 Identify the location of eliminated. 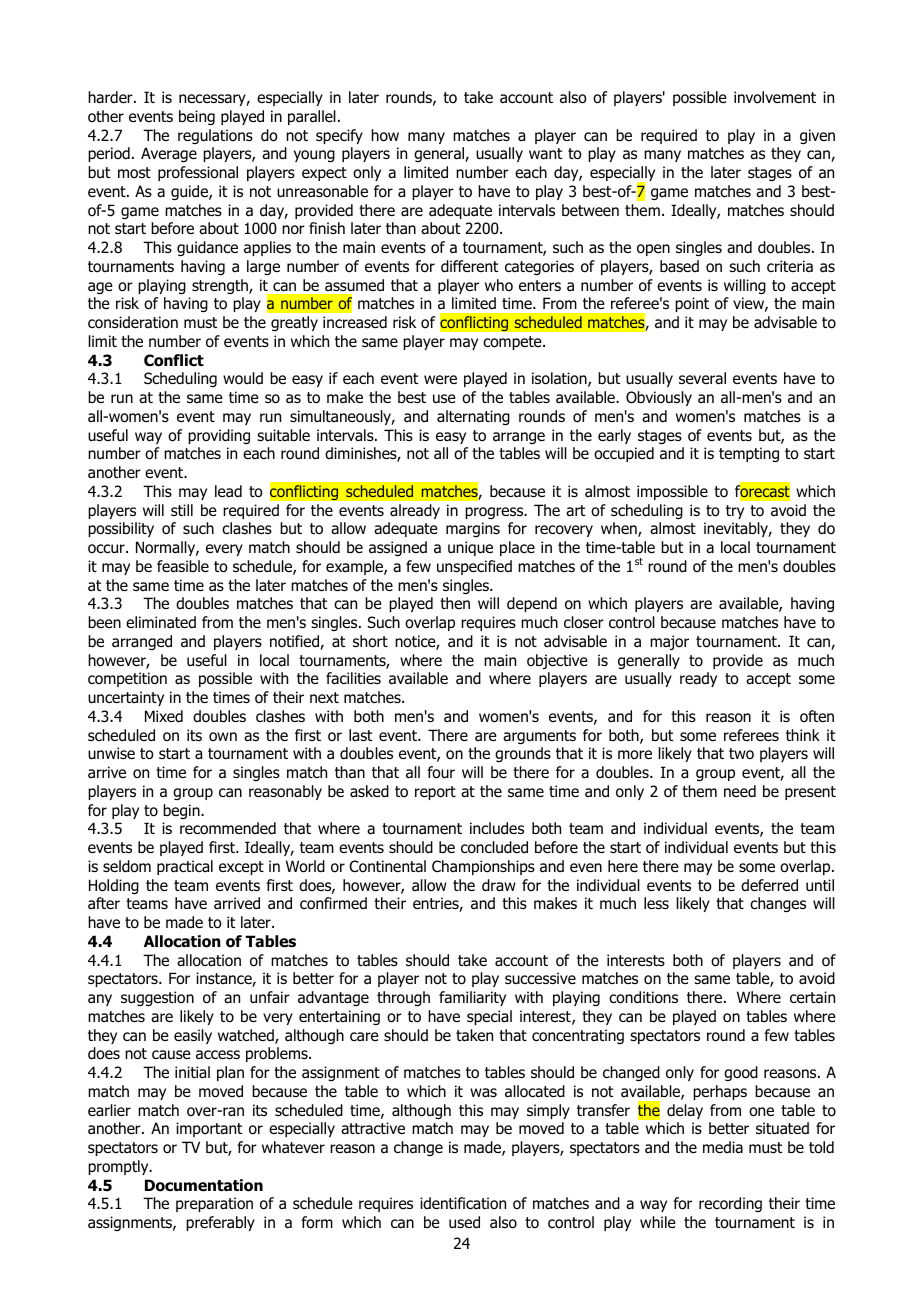
(161, 622).
